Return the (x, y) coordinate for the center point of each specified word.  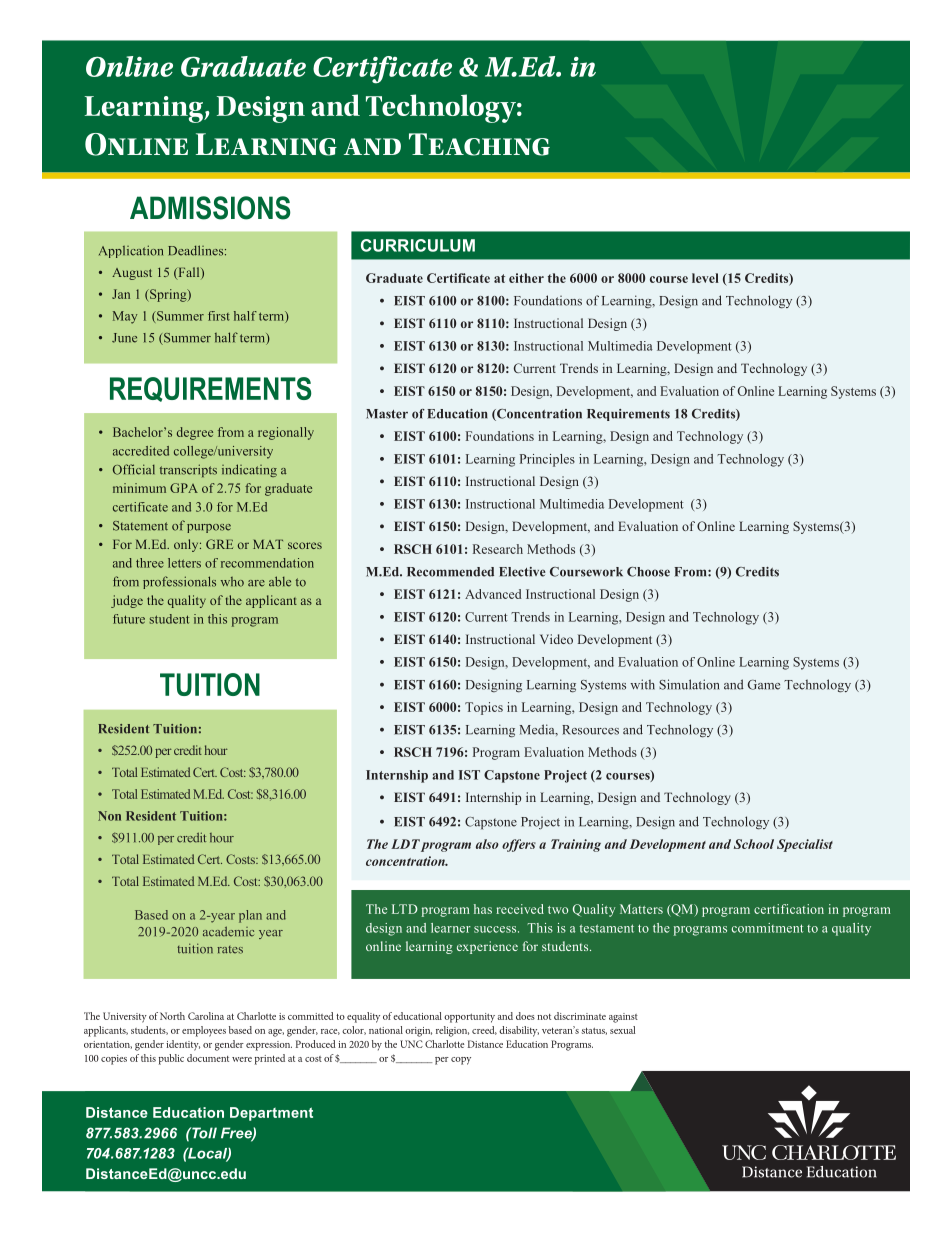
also (487, 844)
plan (250, 916)
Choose (648, 572)
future (129, 619)
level (705, 278)
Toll (203, 1133)
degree (195, 433)
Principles (547, 460)
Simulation (689, 684)
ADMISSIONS (210, 208)
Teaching (479, 144)
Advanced (493, 594)
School (754, 844)
